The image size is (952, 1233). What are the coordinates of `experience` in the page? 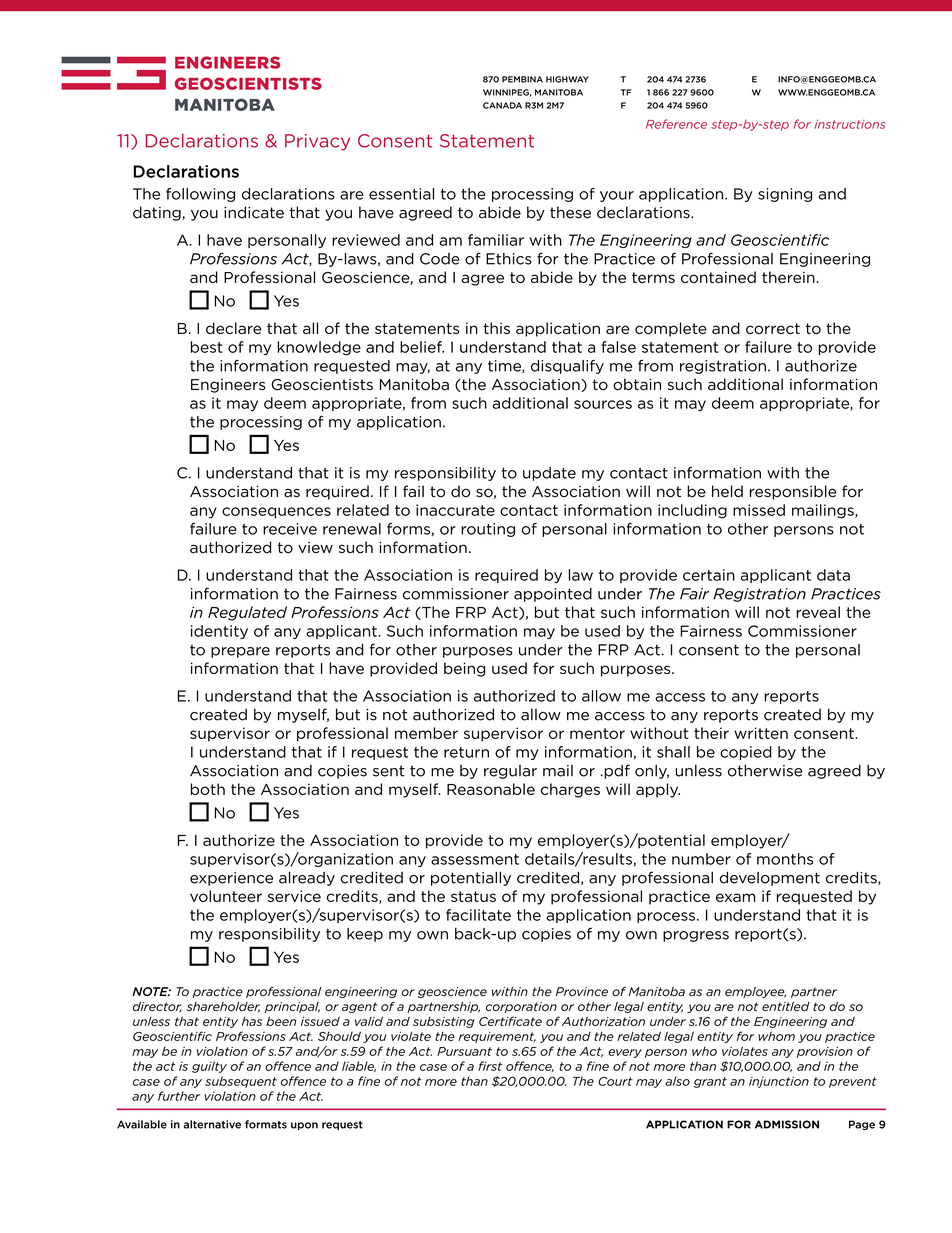 It's located at (231, 879).
